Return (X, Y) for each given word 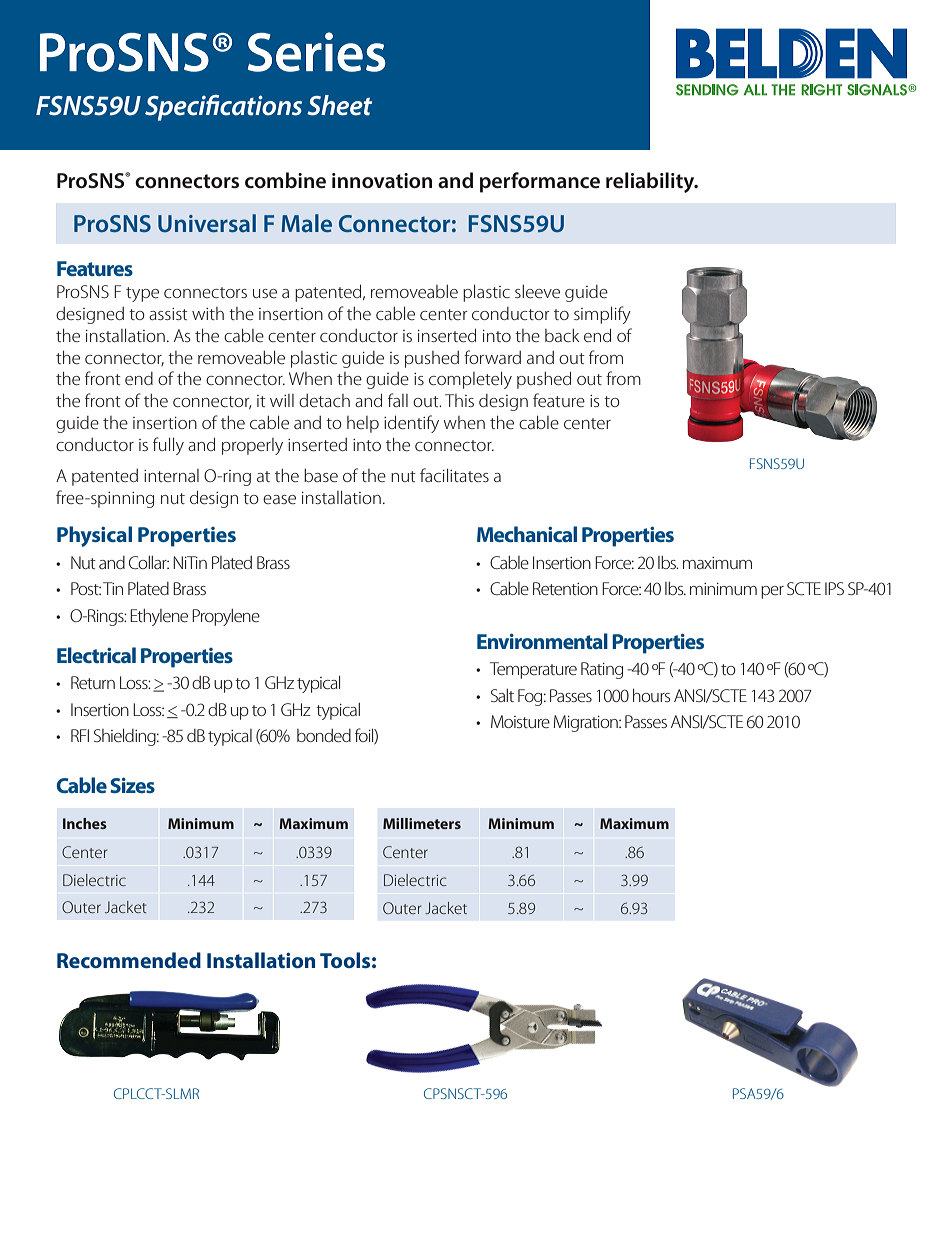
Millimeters (422, 823)
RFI (80, 735)
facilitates (454, 475)
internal (171, 475)
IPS (834, 588)
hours (651, 695)
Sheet (339, 105)
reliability (651, 182)
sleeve (537, 291)
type (142, 294)
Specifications (223, 108)
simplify (602, 315)
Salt (502, 695)
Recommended (129, 960)
